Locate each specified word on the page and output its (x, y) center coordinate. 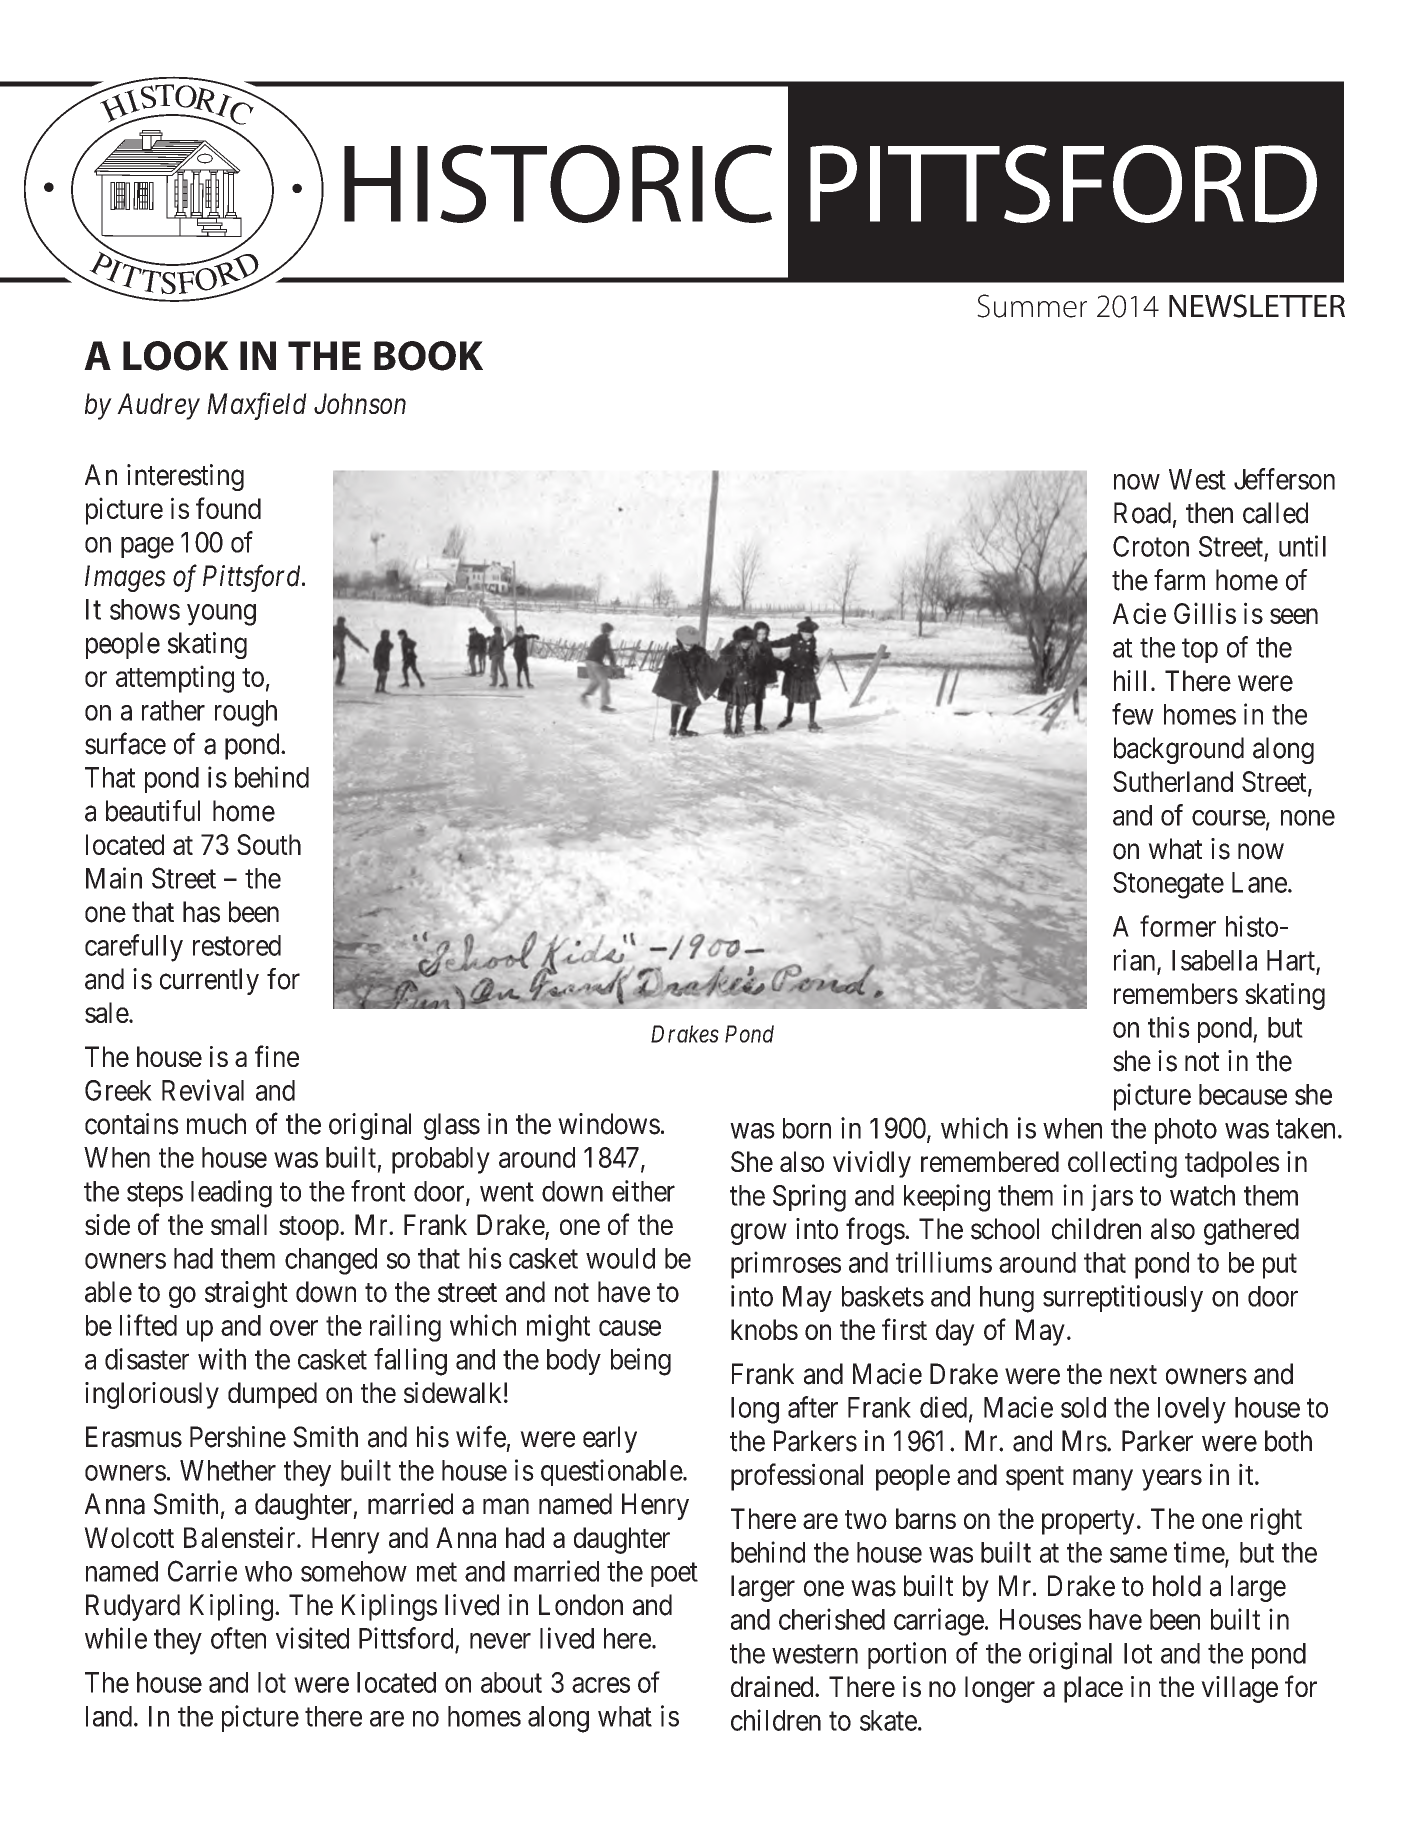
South (269, 844)
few (1133, 714)
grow (759, 1234)
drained (773, 1686)
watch (1202, 1195)
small (239, 1224)
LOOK (176, 356)
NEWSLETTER (1257, 306)
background (1179, 750)
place (1093, 1689)
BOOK (428, 356)
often (238, 1638)
